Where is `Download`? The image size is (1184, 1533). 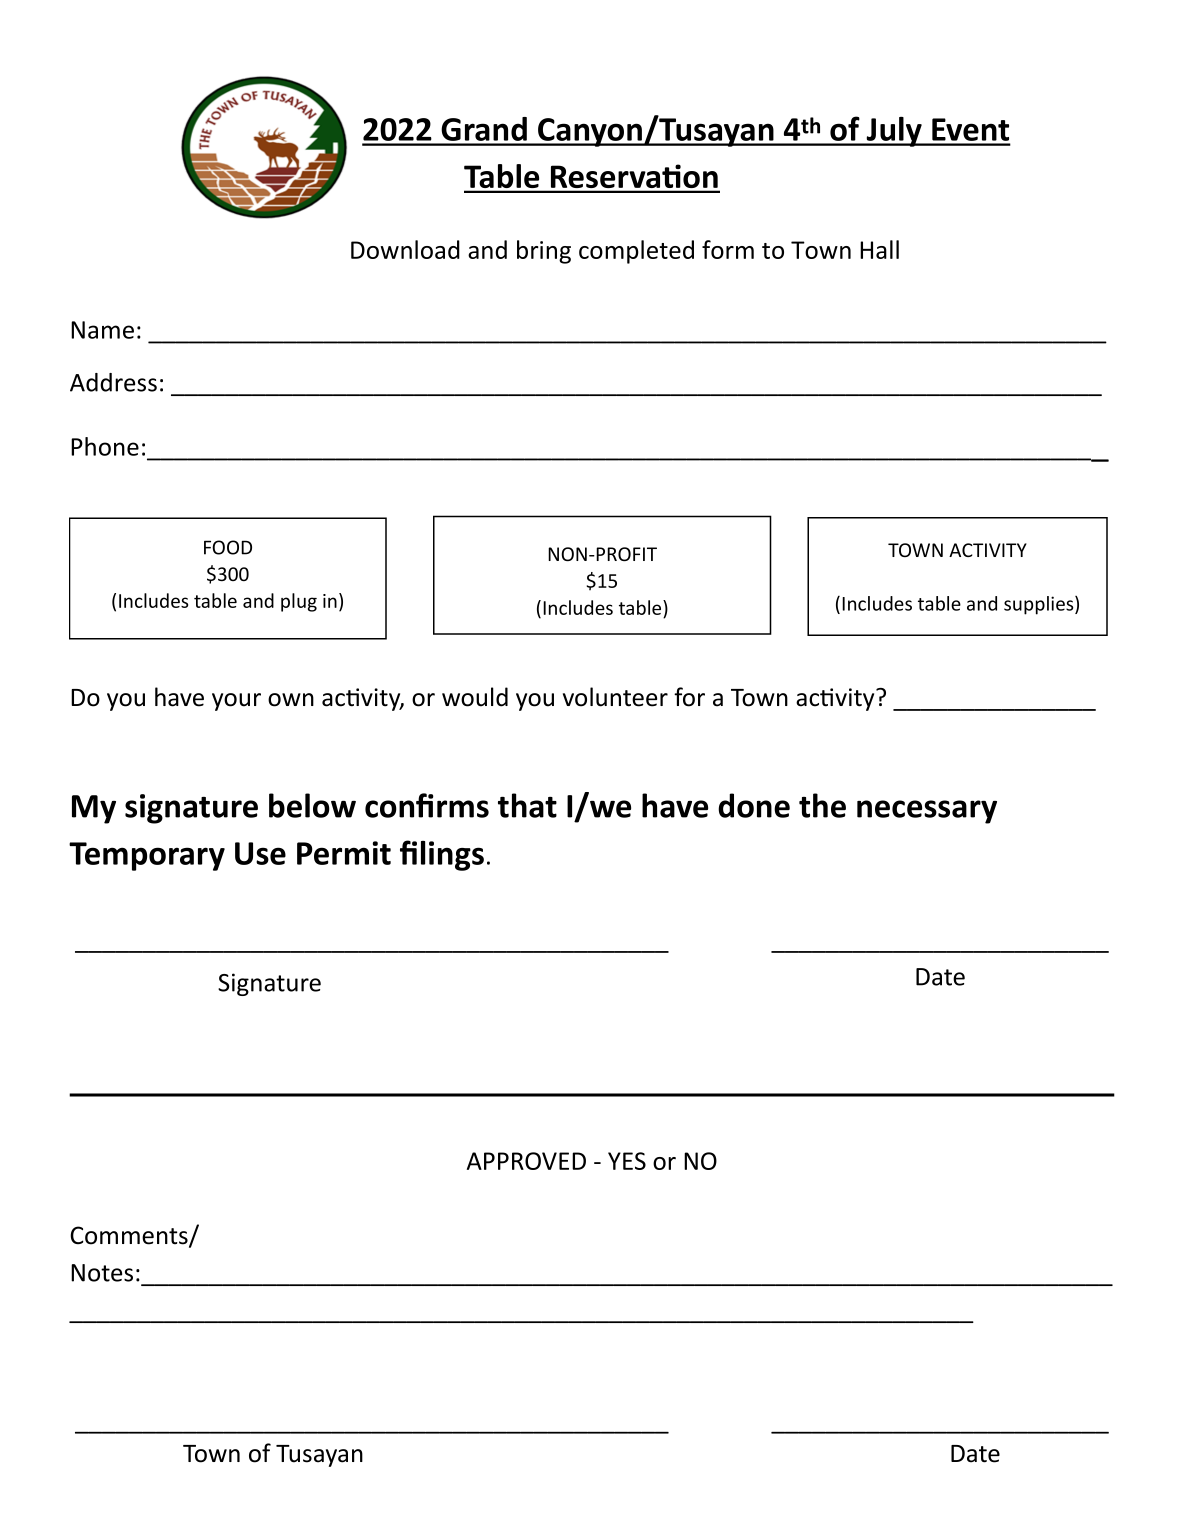 Download is located at coordinates (405, 249).
